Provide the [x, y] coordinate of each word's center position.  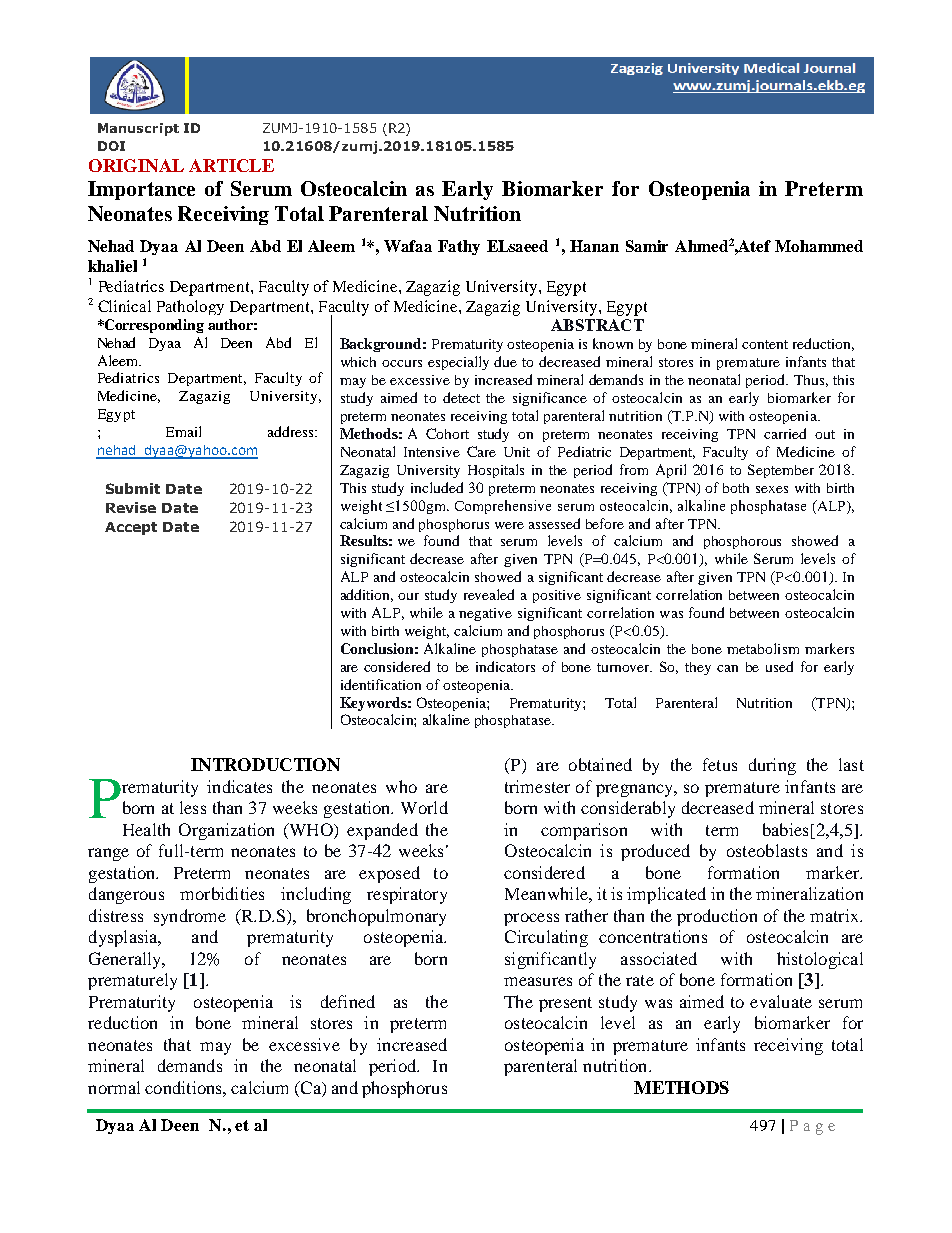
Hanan [594, 246]
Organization [226, 831]
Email [183, 431]
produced [655, 852]
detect [461, 397]
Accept [131, 528]
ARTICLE [231, 165]
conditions [184, 1087]
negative [485, 614]
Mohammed [819, 246]
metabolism [763, 648]
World [424, 807]
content [765, 344]
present [565, 1004]
